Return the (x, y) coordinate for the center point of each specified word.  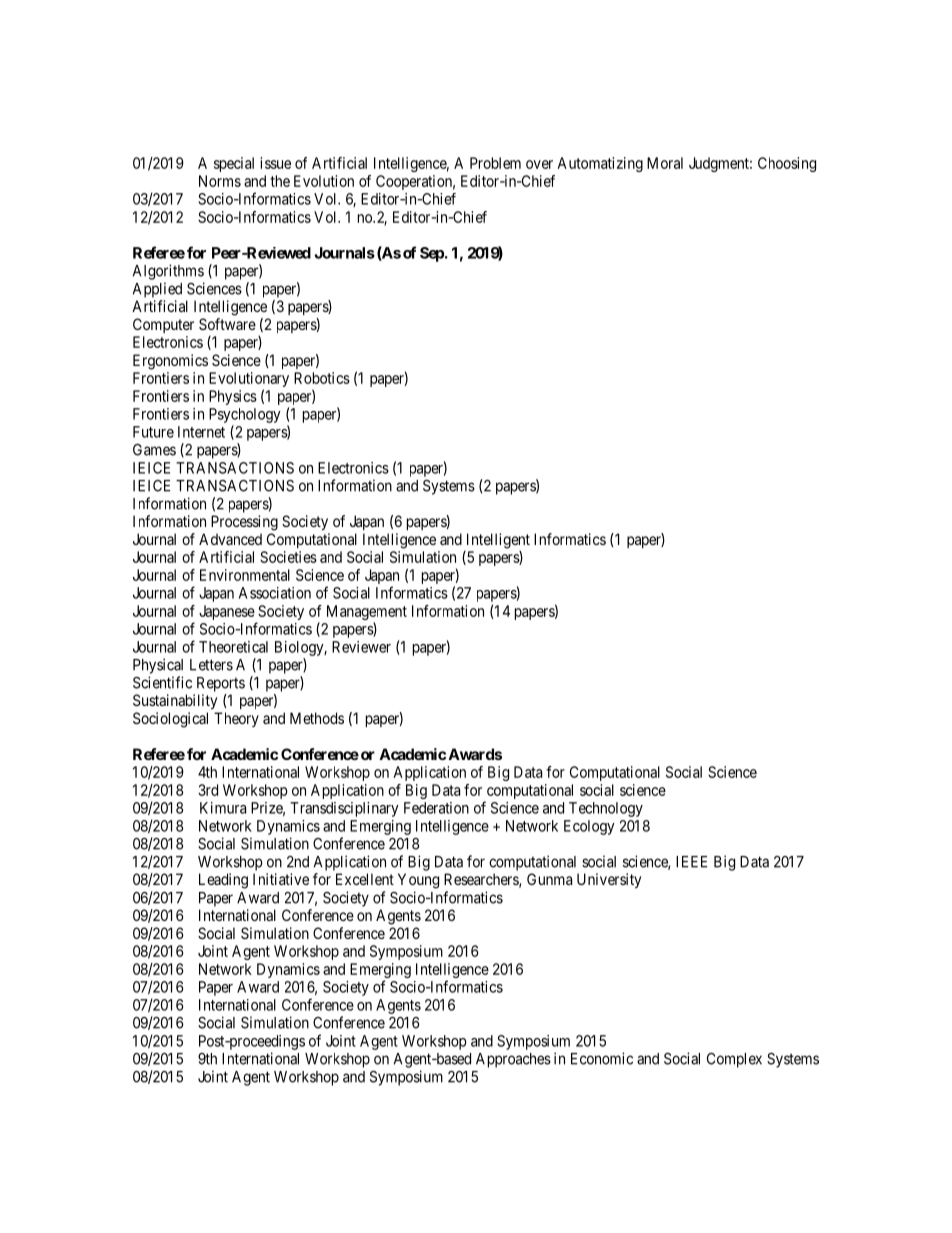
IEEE (691, 862)
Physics (233, 397)
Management (367, 614)
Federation (436, 808)
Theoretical (233, 647)
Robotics (322, 378)
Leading (223, 881)
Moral (665, 163)
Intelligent (498, 541)
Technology (606, 809)
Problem (495, 163)
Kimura (223, 808)
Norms (220, 181)
